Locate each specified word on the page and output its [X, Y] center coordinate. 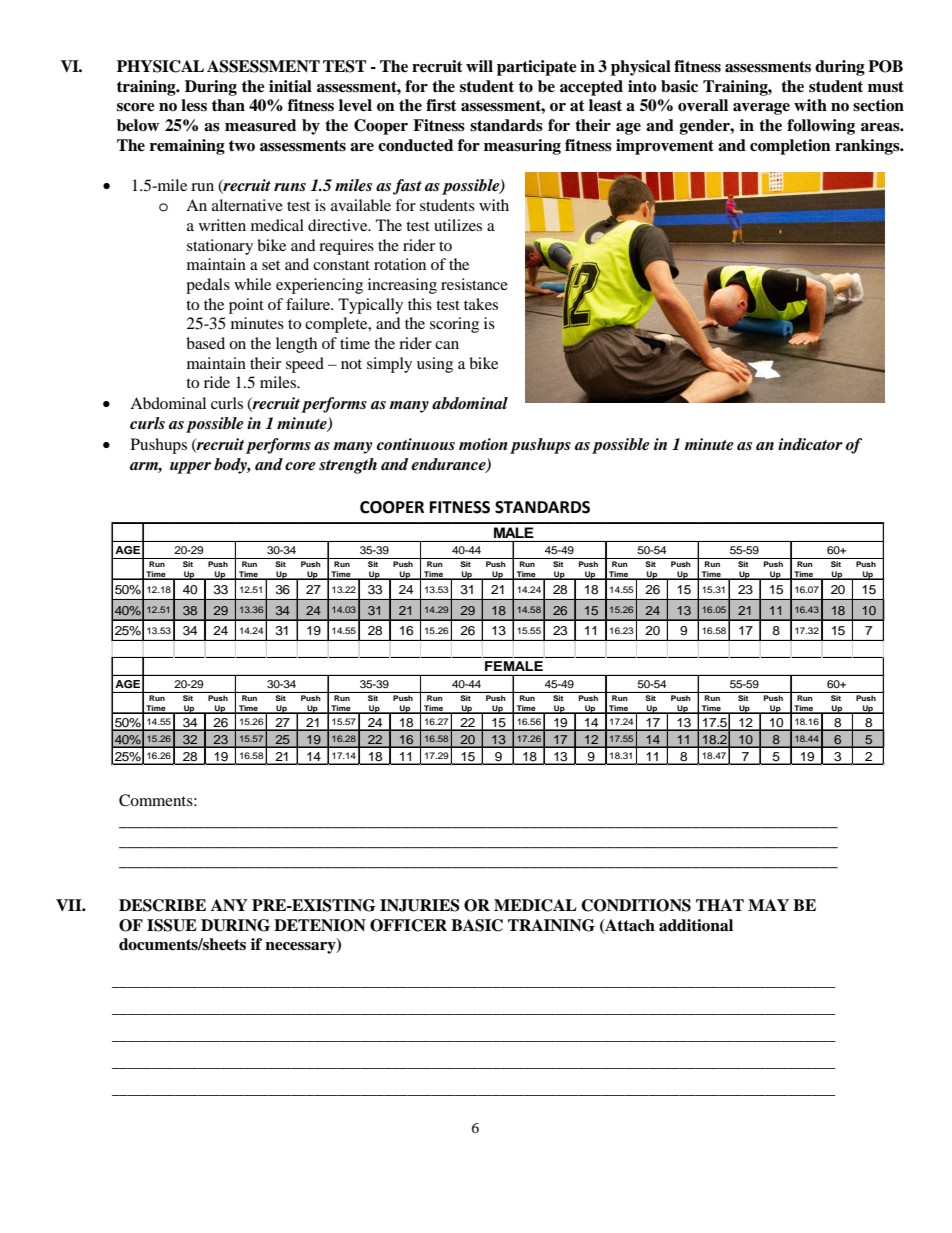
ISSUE [172, 925]
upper [190, 468]
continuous [416, 444]
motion [483, 444]
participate [537, 68]
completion [790, 147]
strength [348, 466]
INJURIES [420, 905]
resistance [474, 284]
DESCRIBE [162, 905]
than [228, 105]
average [761, 109]
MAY [768, 905]
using [435, 365]
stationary [220, 247]
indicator [810, 444]
